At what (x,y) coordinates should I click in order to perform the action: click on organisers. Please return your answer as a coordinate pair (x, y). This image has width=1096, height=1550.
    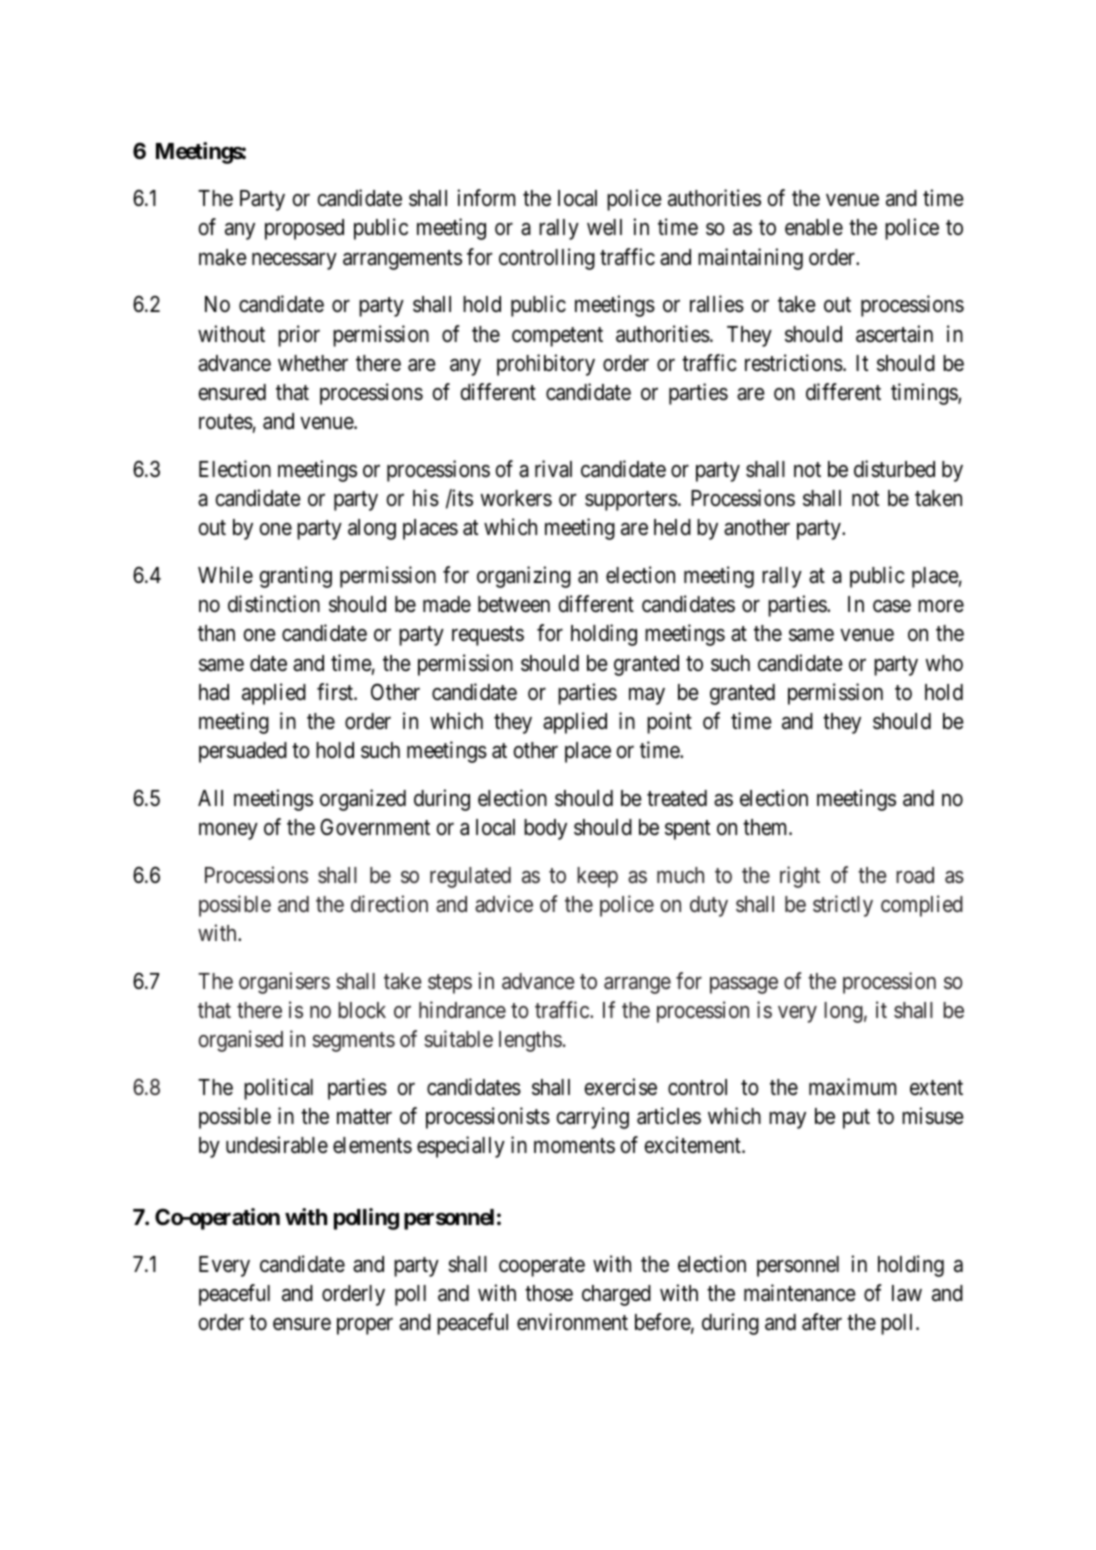
    Looking at the image, I should click on (284, 983).
